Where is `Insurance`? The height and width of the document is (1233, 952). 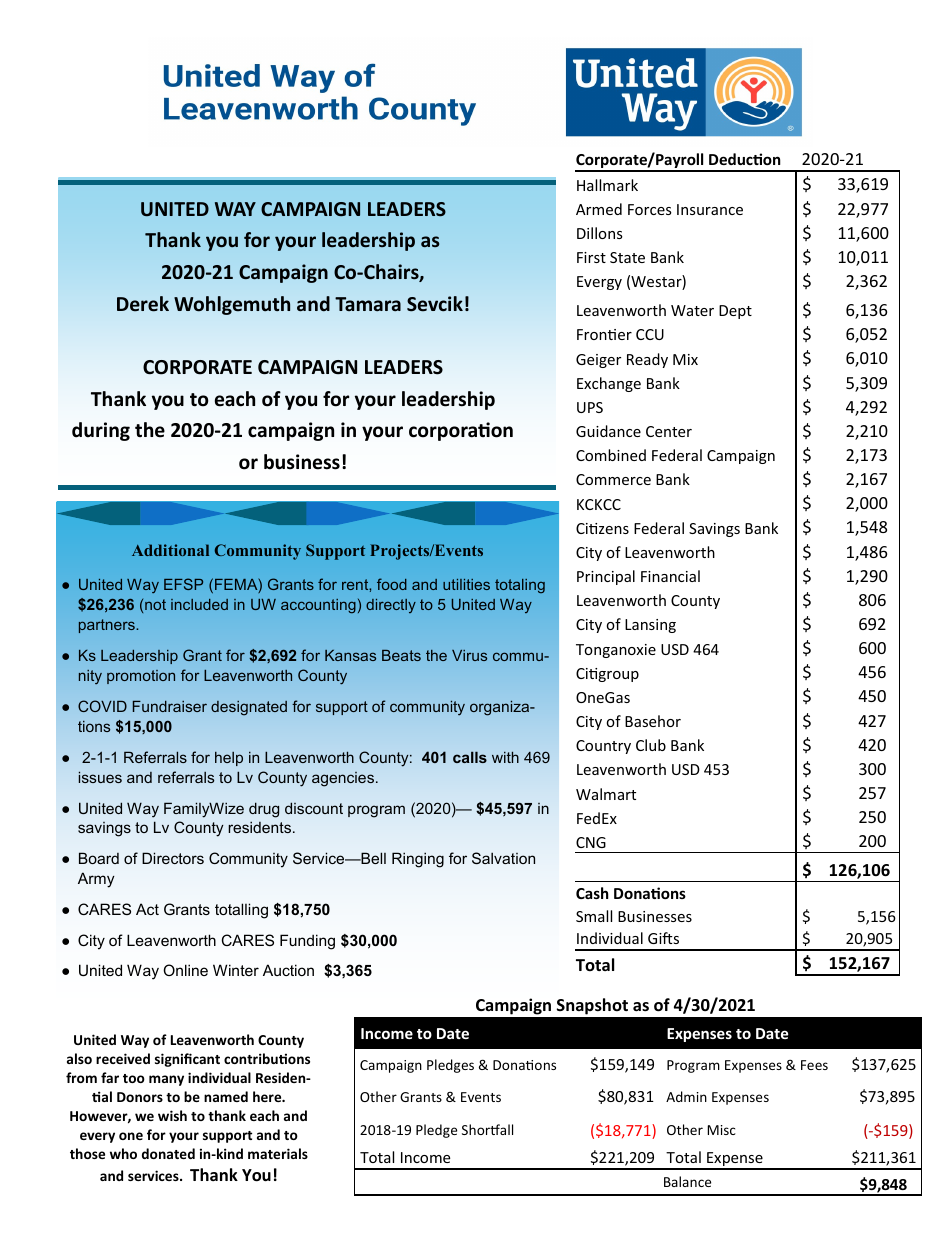
Insurance is located at coordinates (710, 209).
